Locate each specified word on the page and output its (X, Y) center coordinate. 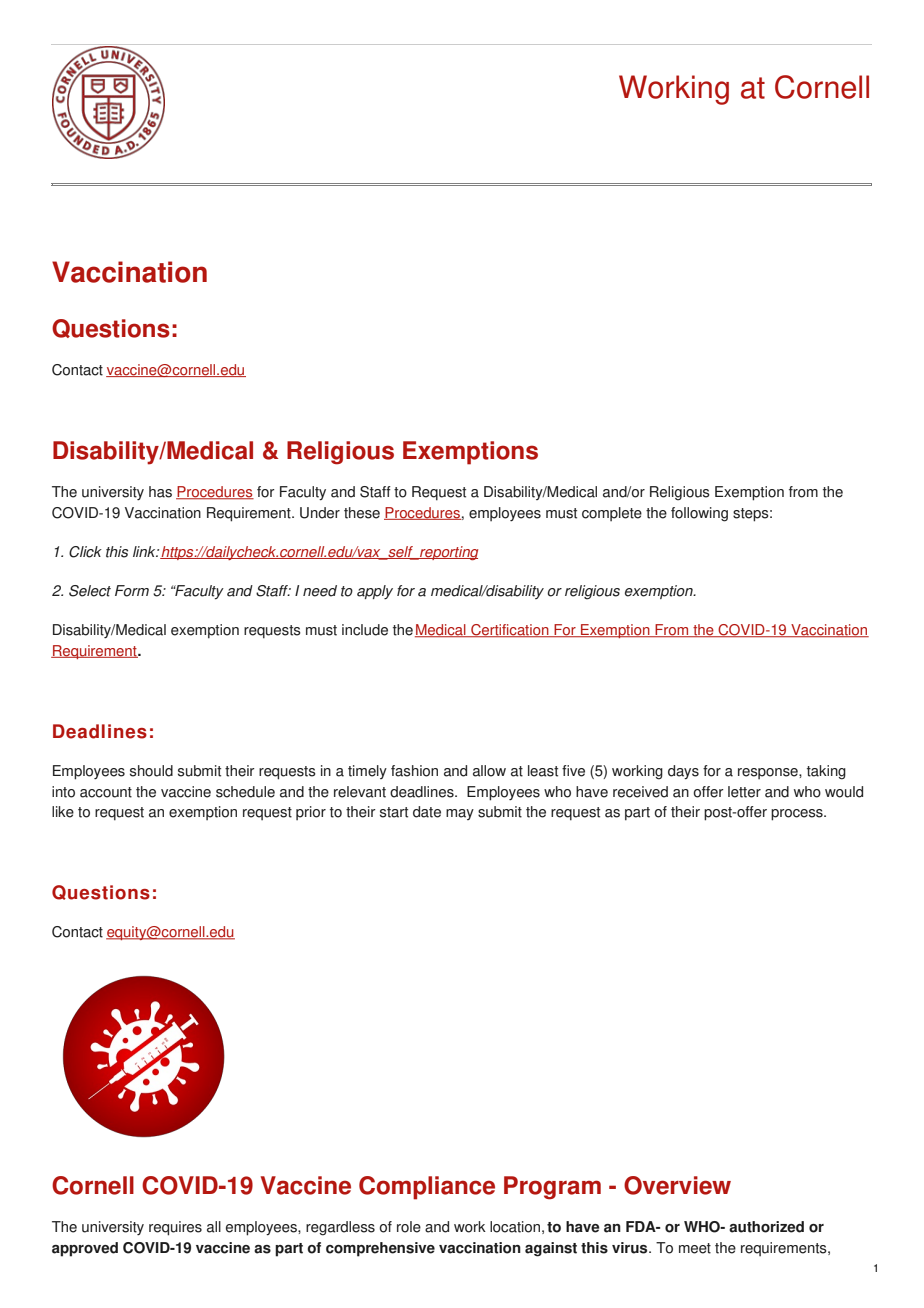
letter (744, 792)
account (106, 792)
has (160, 492)
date (427, 812)
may (460, 814)
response (769, 773)
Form (132, 591)
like (63, 812)
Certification (510, 631)
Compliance (427, 1188)
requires (175, 1228)
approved (85, 1249)
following (699, 514)
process (798, 815)
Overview (677, 1185)
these (362, 513)
